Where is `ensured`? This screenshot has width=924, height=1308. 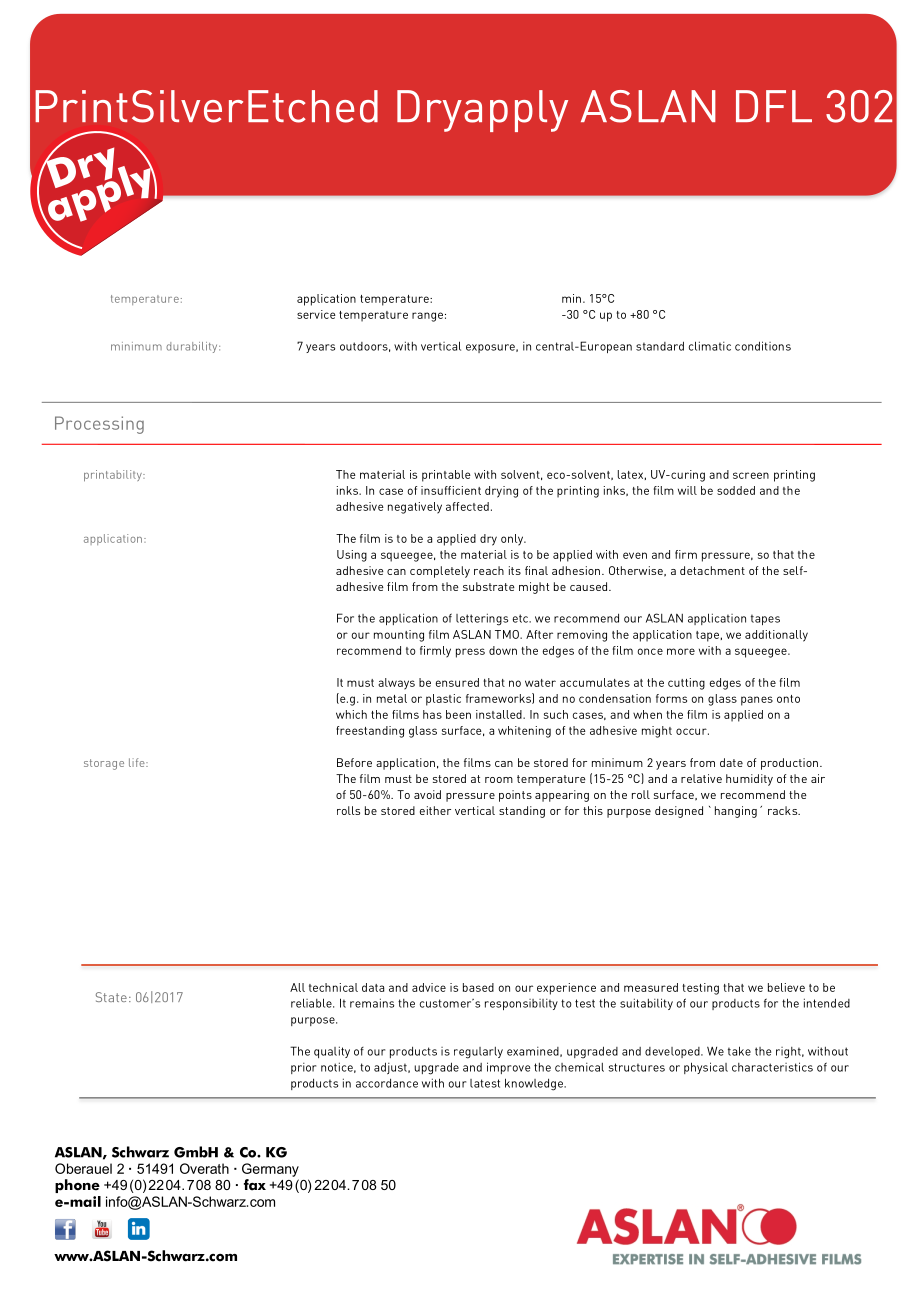
ensured is located at coordinates (457, 682).
